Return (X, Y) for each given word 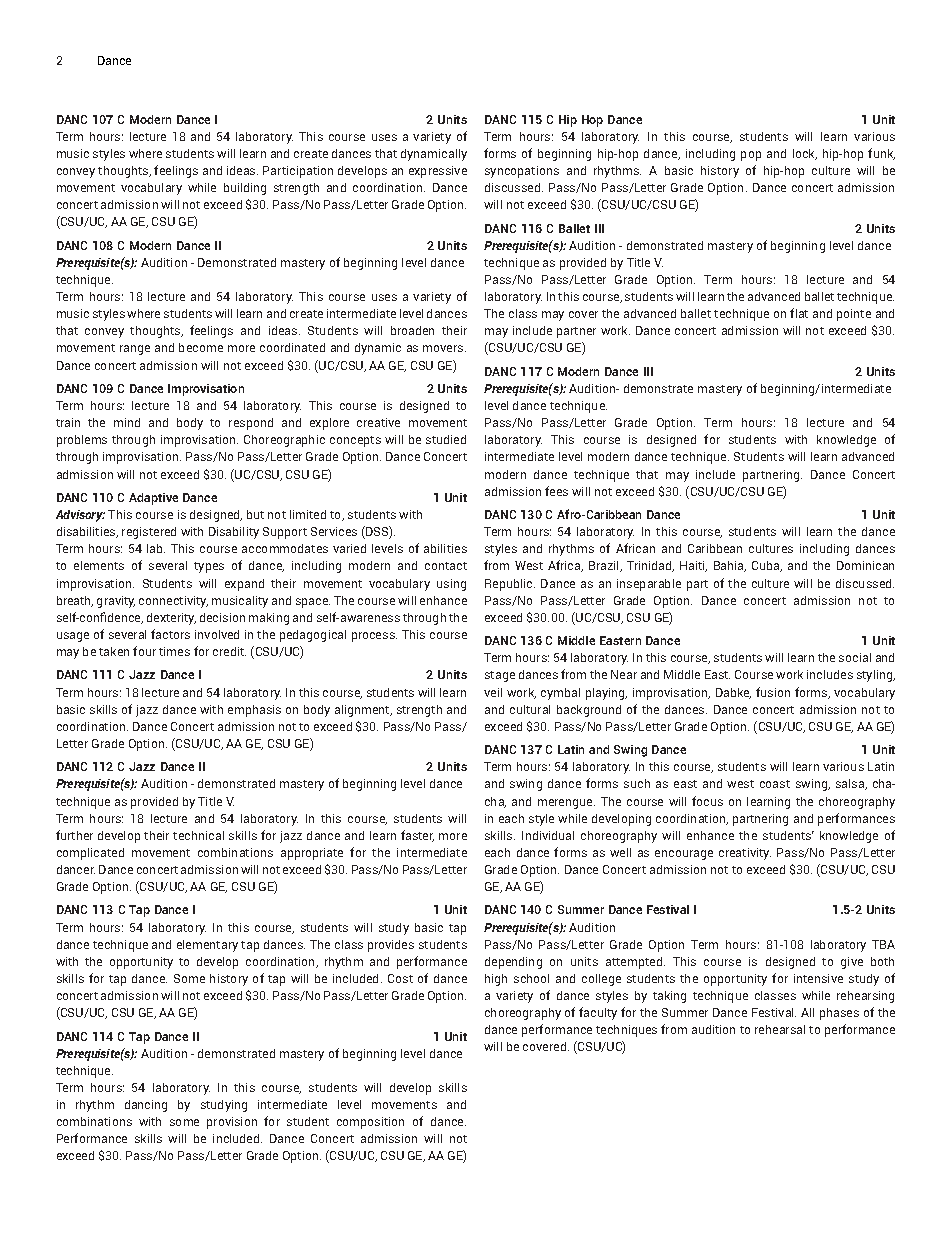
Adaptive (153, 499)
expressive (438, 172)
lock (805, 154)
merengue (566, 804)
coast (775, 784)
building (245, 189)
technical (198, 835)
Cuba (767, 566)
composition (370, 1123)
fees (556, 491)
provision (232, 1123)
